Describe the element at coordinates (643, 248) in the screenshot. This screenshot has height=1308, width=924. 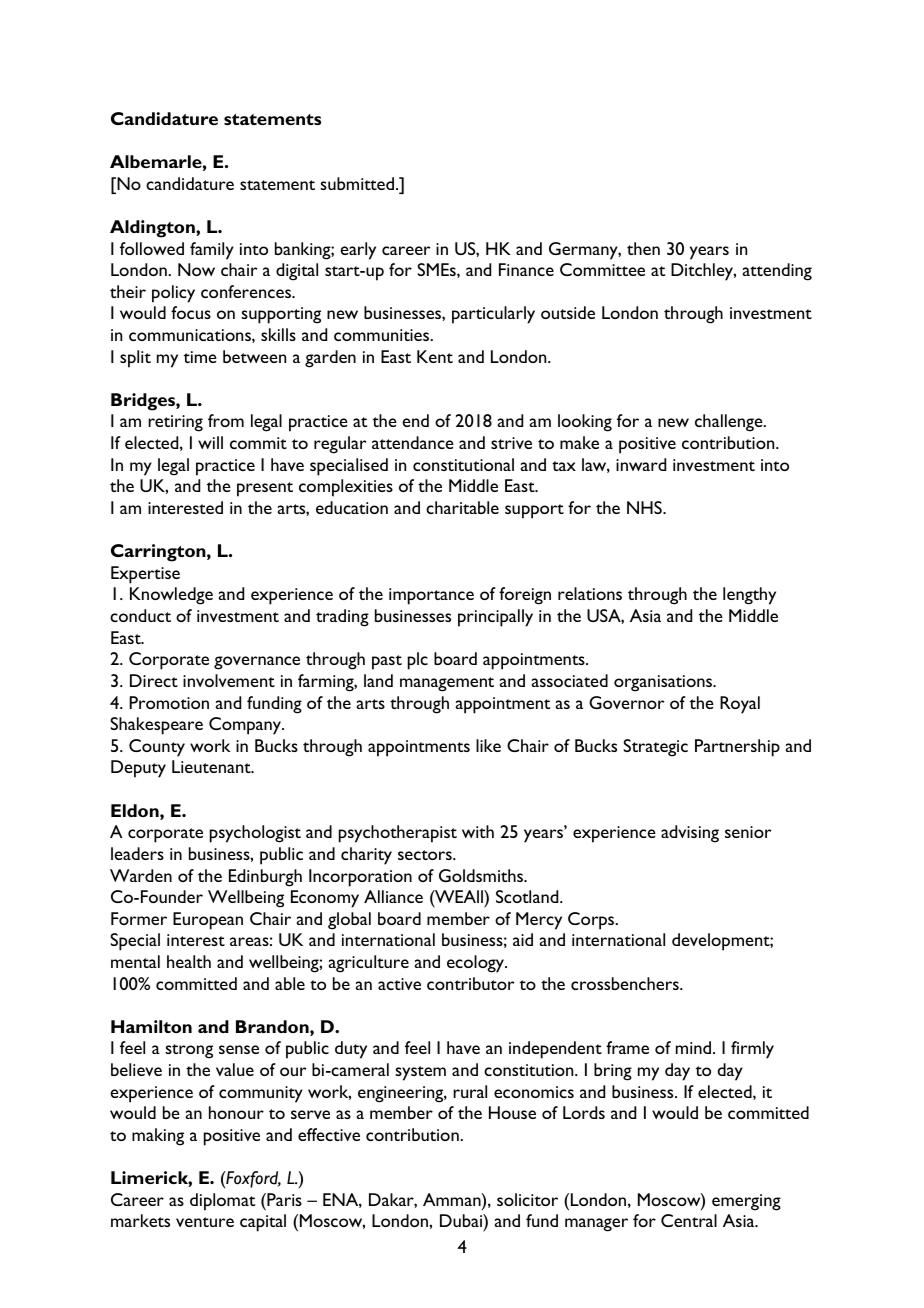
I see `then` at that location.
